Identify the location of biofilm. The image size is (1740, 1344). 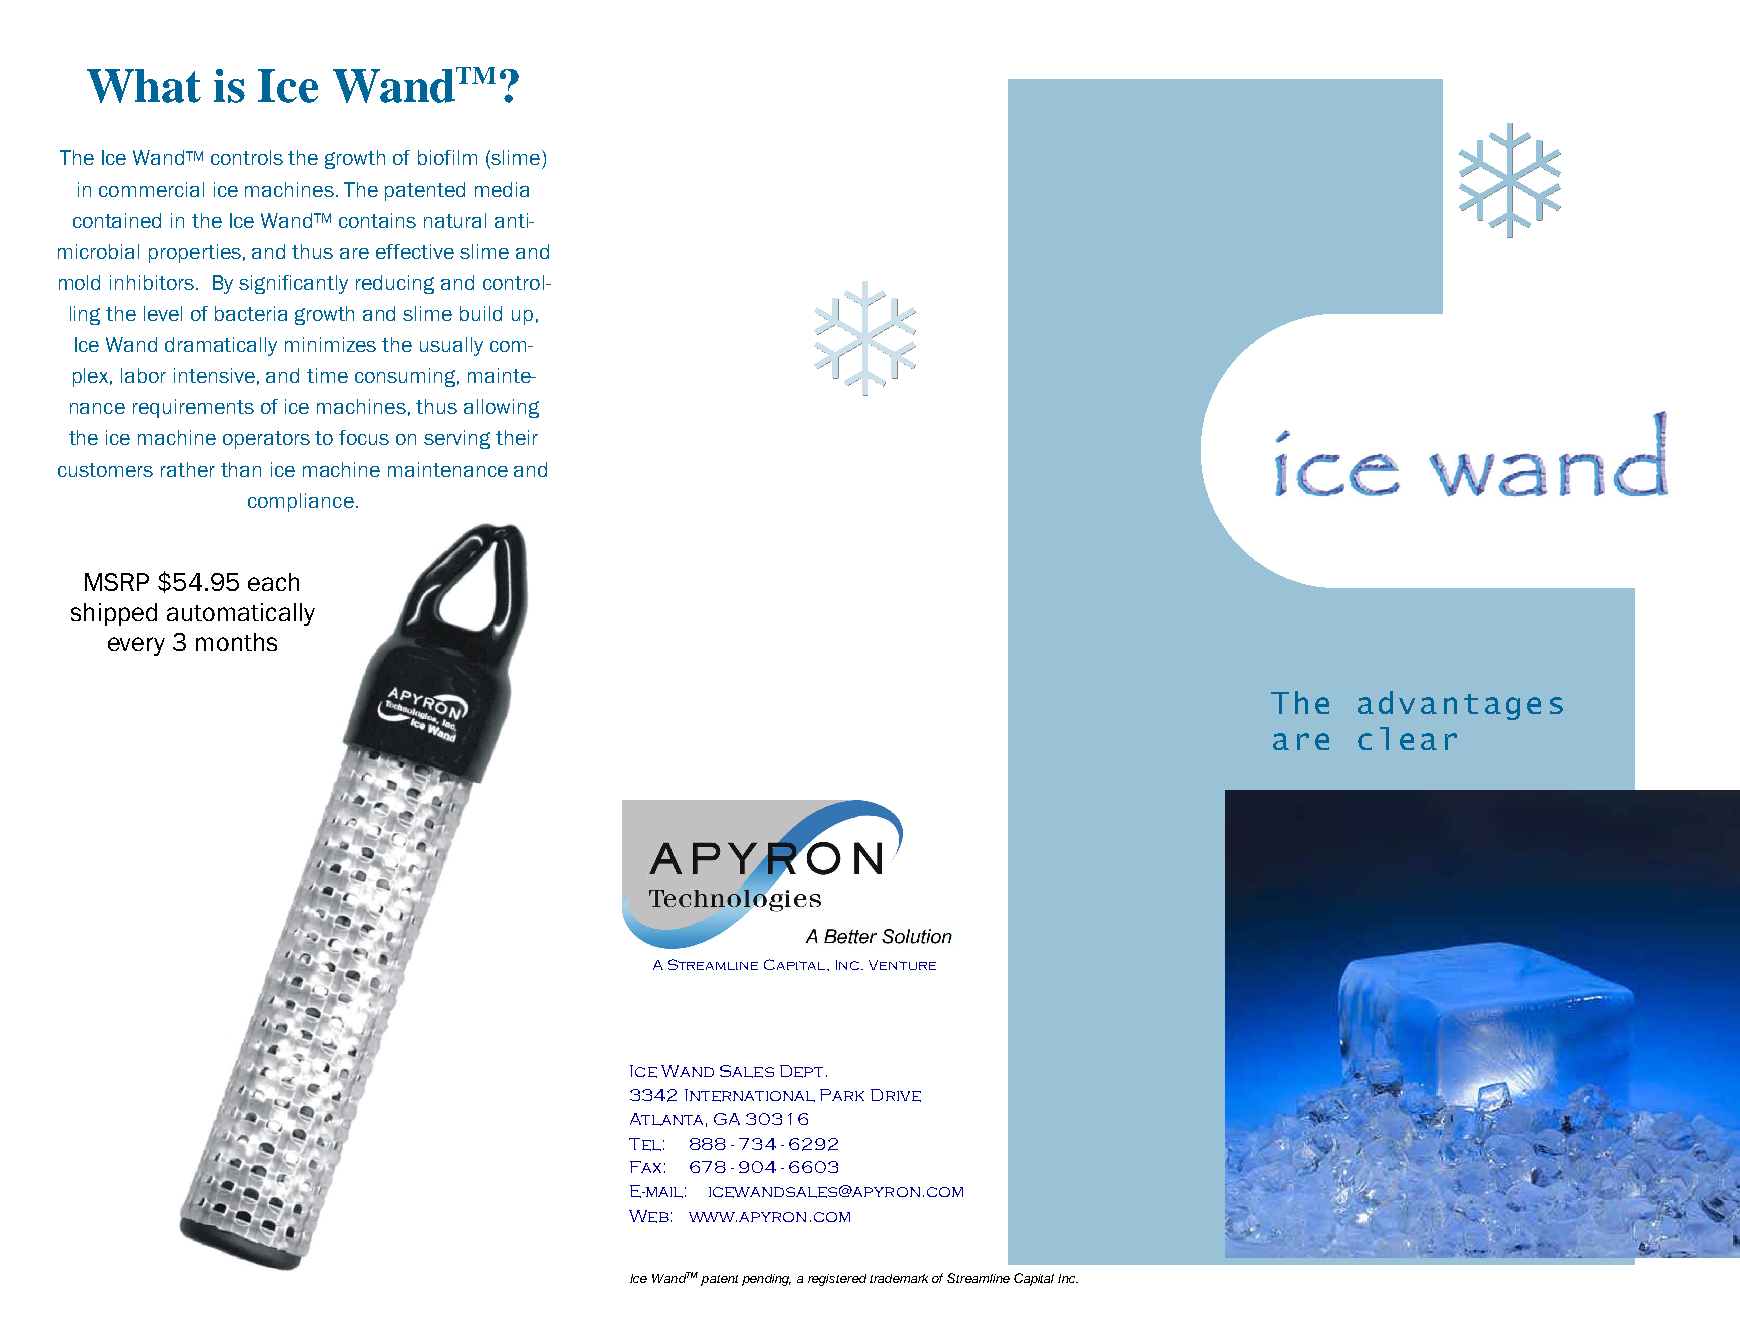
(447, 157).
